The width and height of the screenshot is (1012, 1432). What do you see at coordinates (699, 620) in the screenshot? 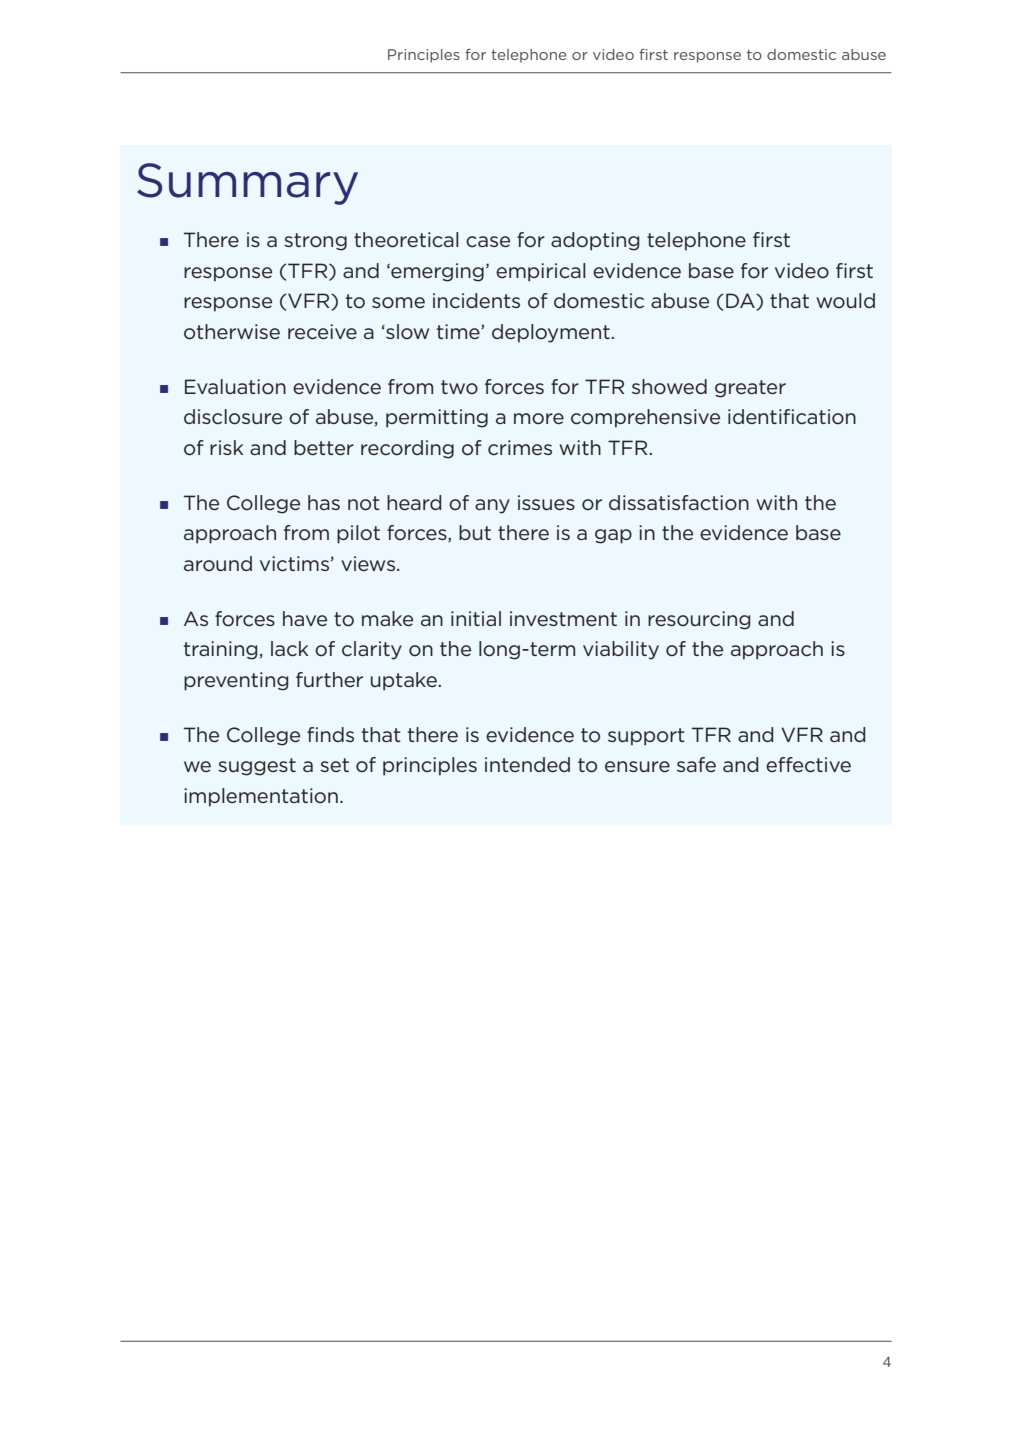
I see `resourcing` at bounding box center [699, 620].
